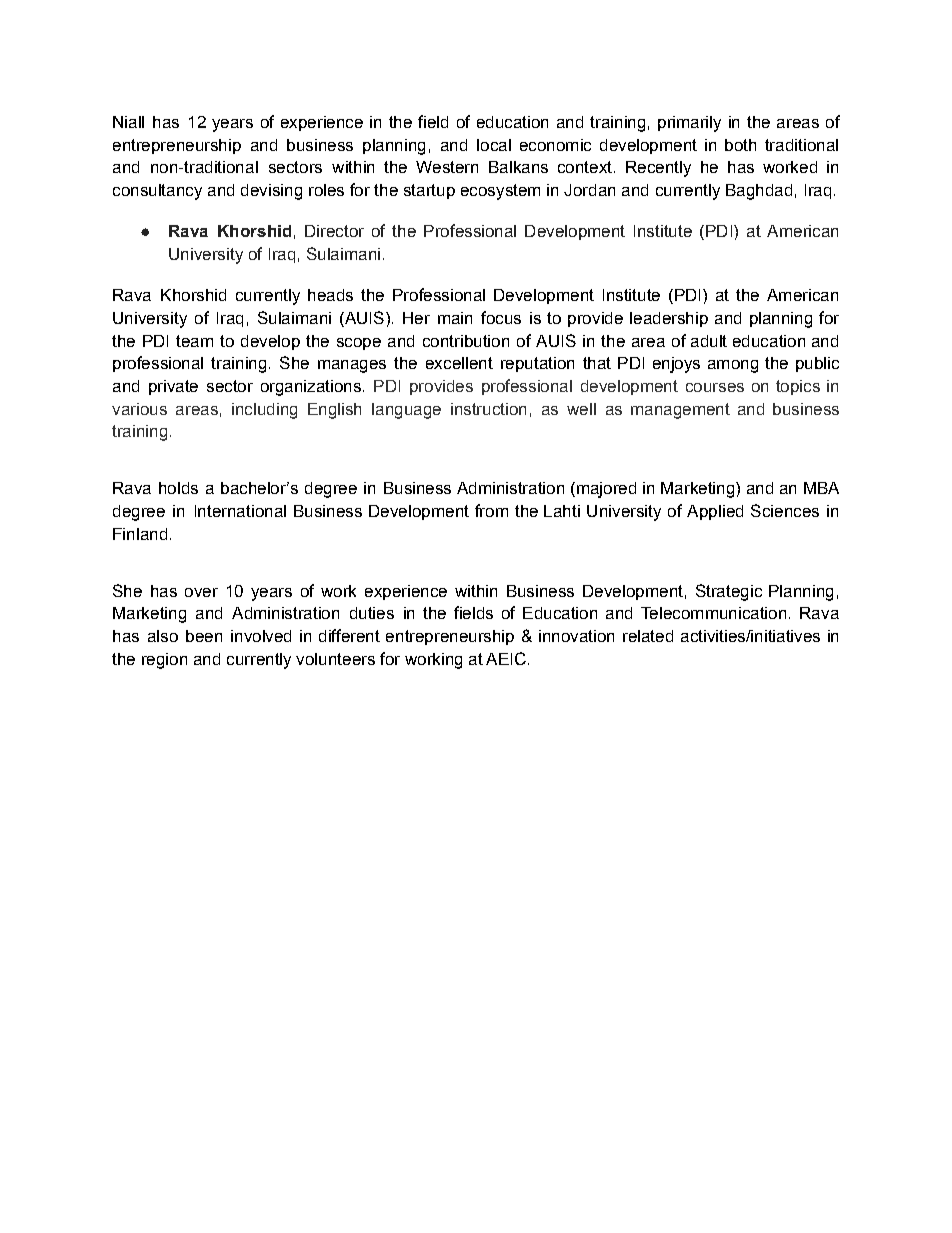 This image has height=1233, width=952. Describe the element at coordinates (494, 145) in the image. I see `local` at that location.
